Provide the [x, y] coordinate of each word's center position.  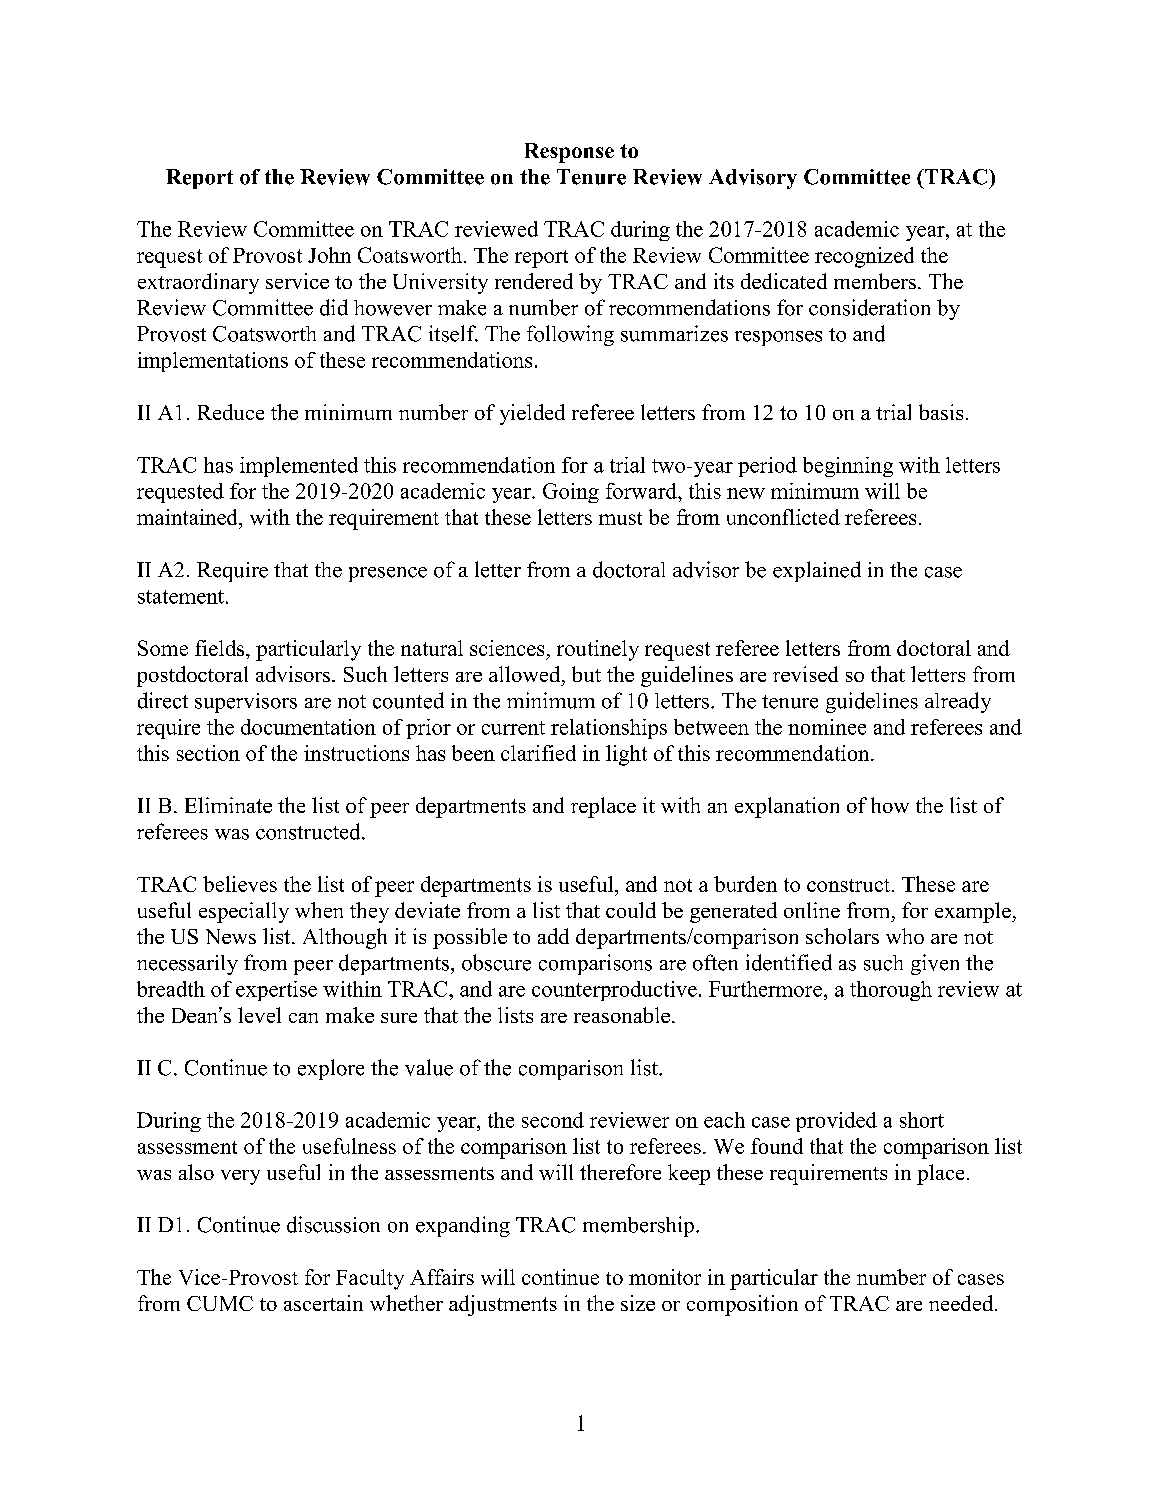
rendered [534, 281]
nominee [827, 727]
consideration [869, 307]
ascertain [323, 1303]
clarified [538, 753]
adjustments [503, 1305]
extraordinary [198, 283]
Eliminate [228, 805]
